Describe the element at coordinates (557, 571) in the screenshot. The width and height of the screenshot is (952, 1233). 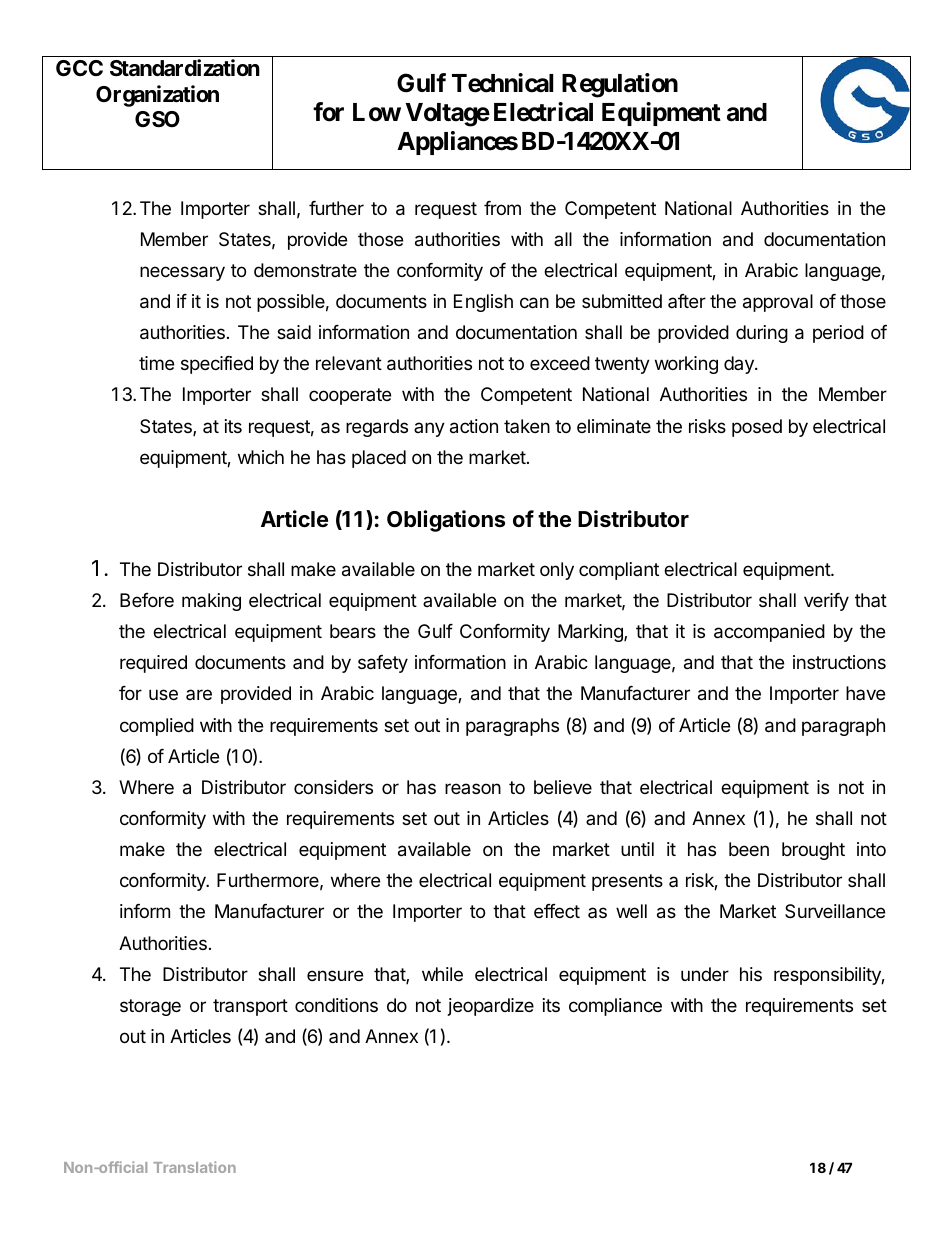
I see `only` at that location.
